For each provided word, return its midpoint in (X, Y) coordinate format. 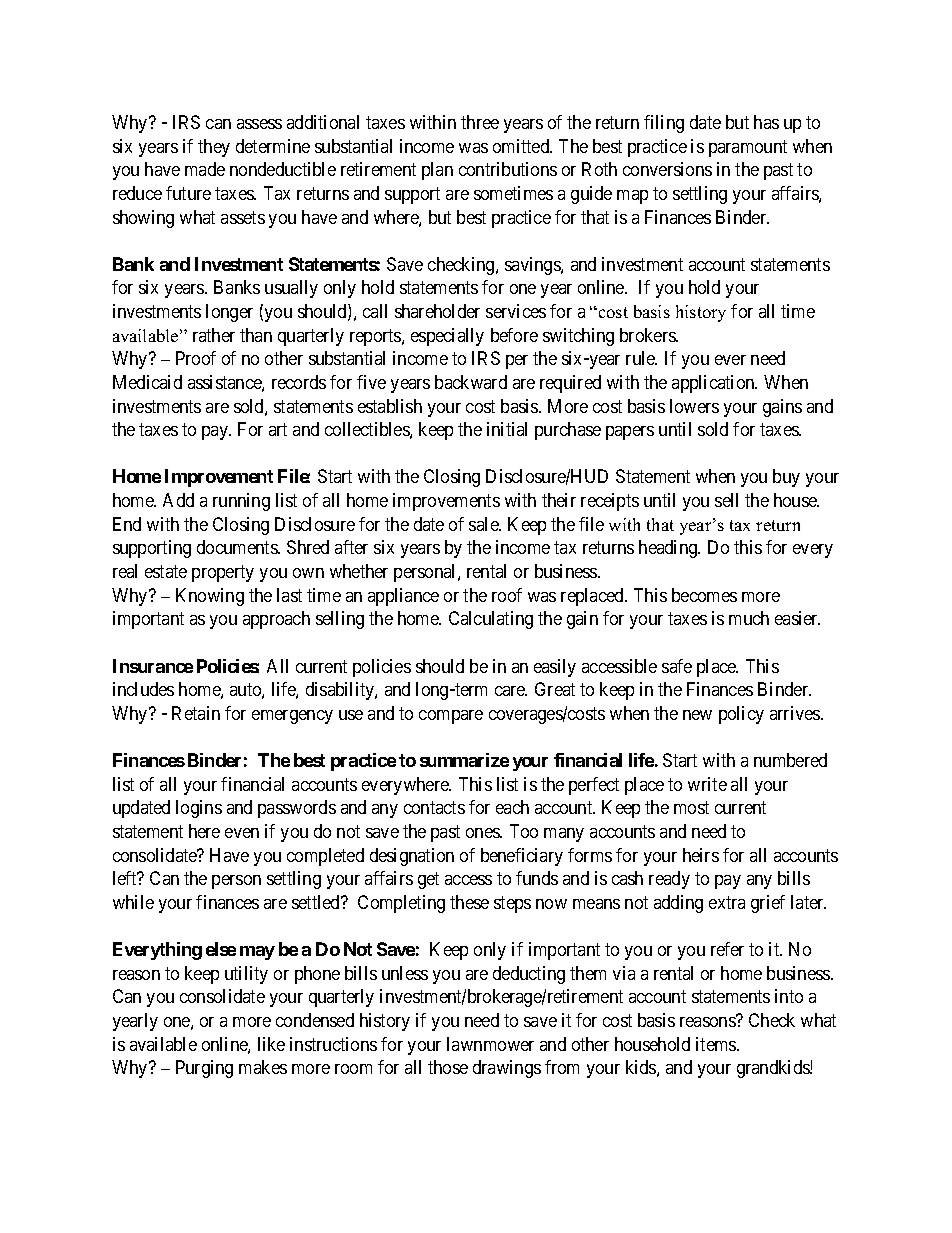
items (717, 1044)
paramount (748, 148)
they (214, 148)
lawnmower (490, 1044)
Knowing (210, 597)
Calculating (491, 620)
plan (437, 171)
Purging (204, 1069)
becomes (704, 595)
